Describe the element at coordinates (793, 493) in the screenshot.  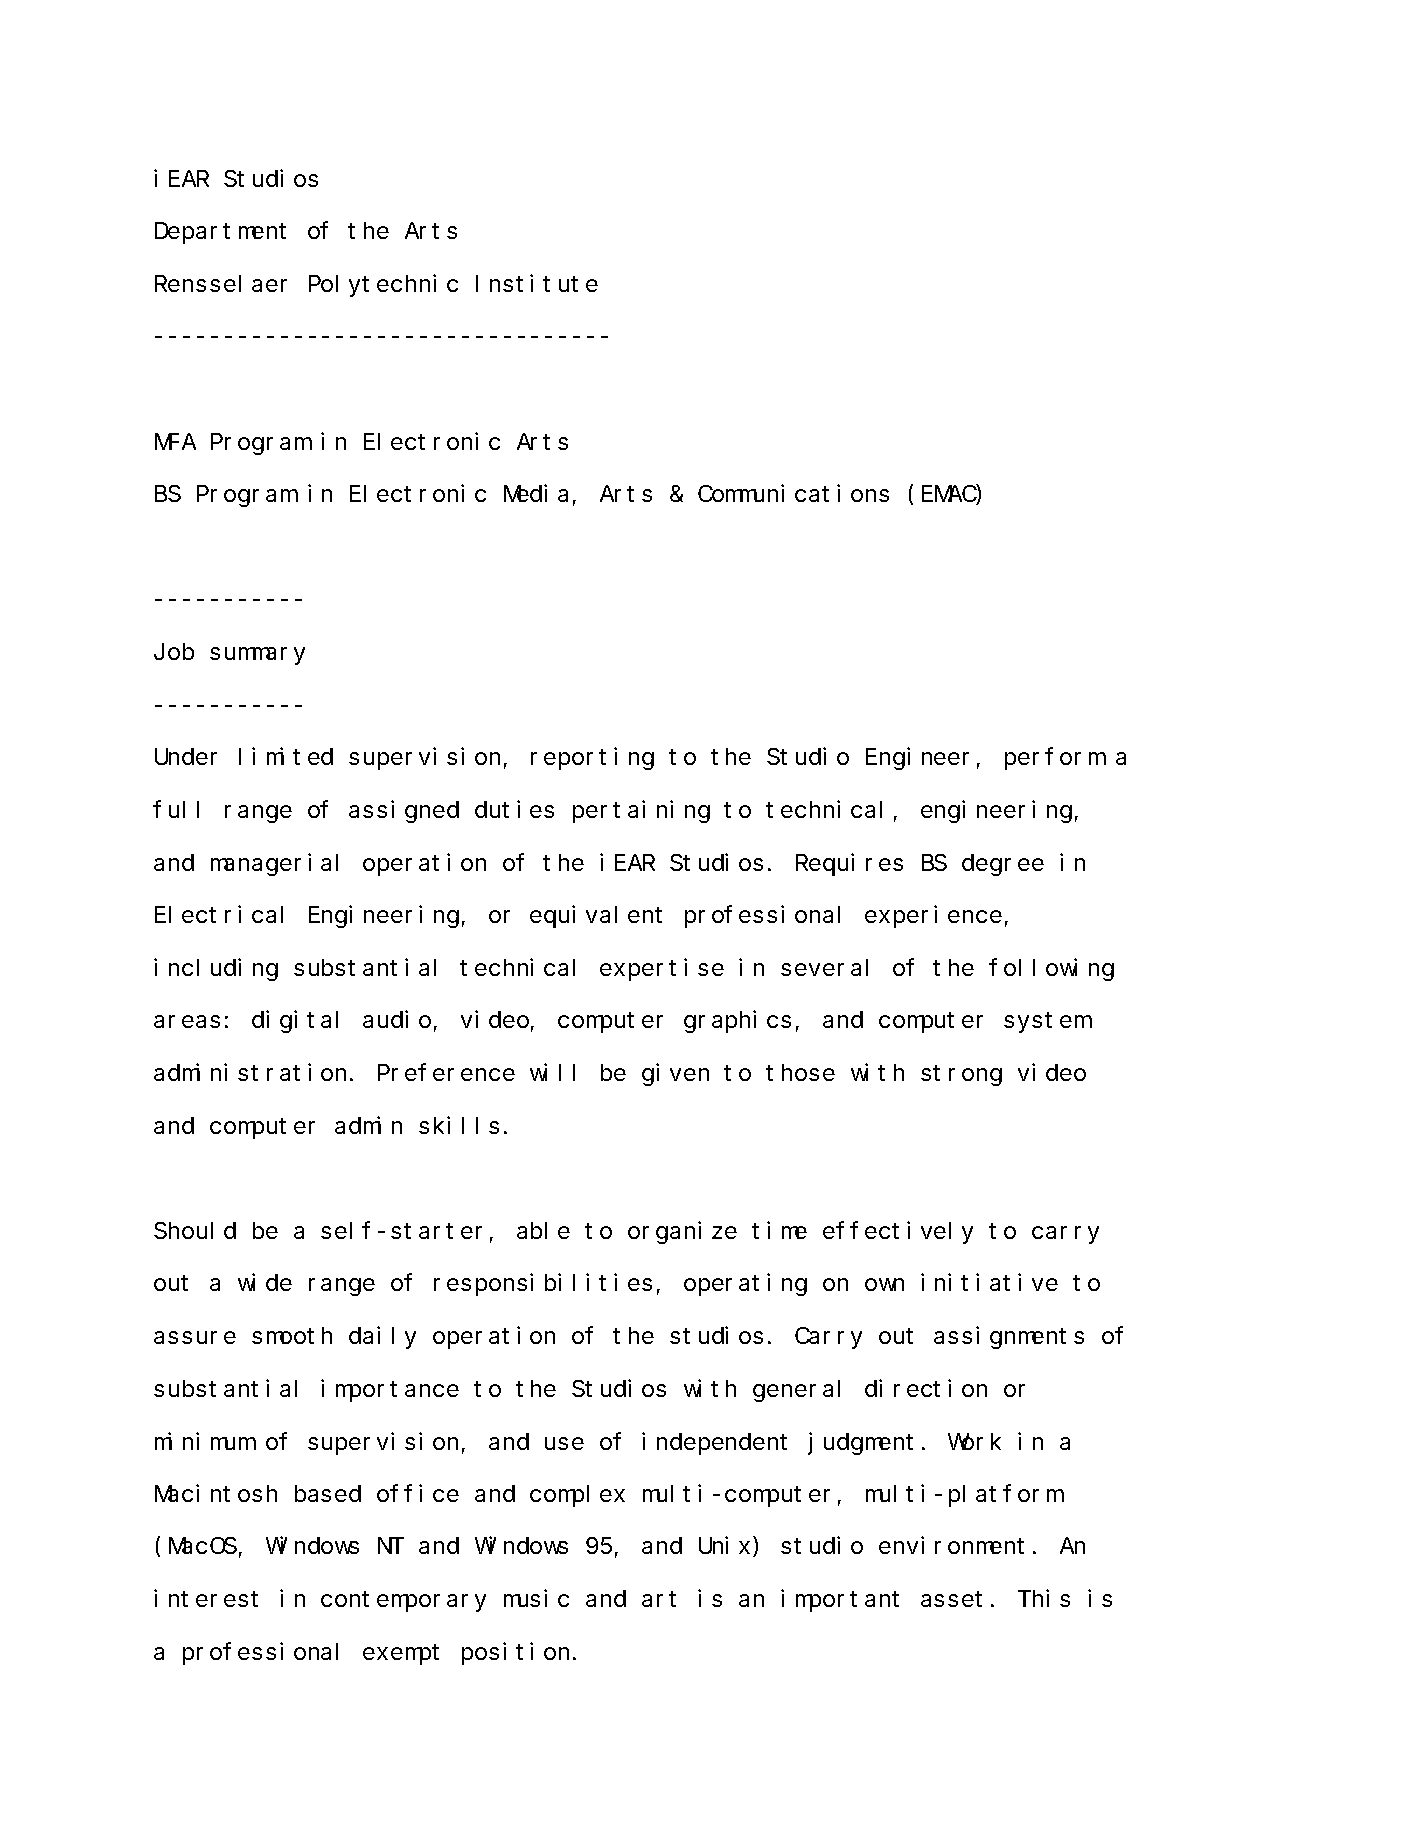
I see `Communications` at that location.
